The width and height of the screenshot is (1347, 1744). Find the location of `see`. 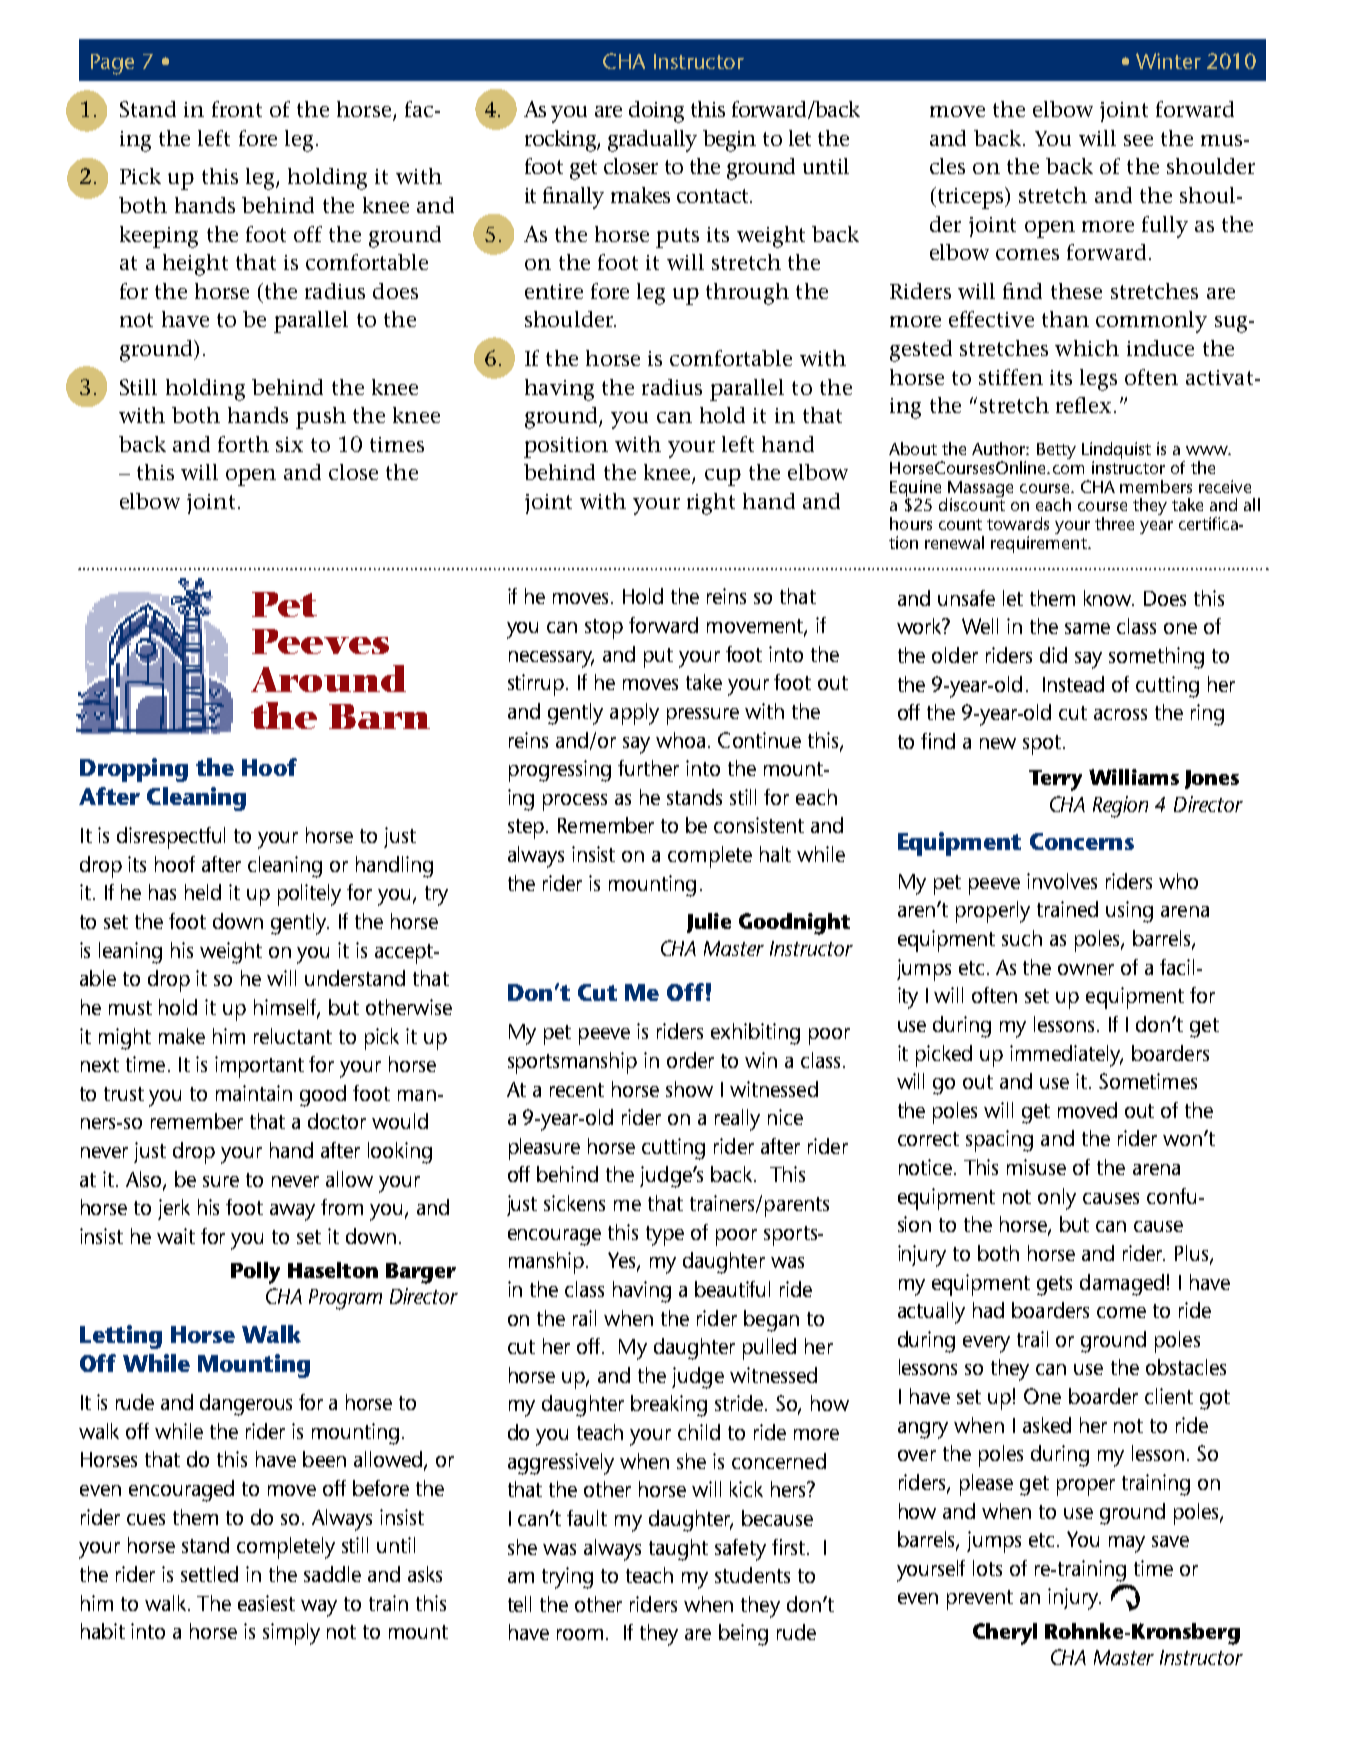

see is located at coordinates (1138, 140).
